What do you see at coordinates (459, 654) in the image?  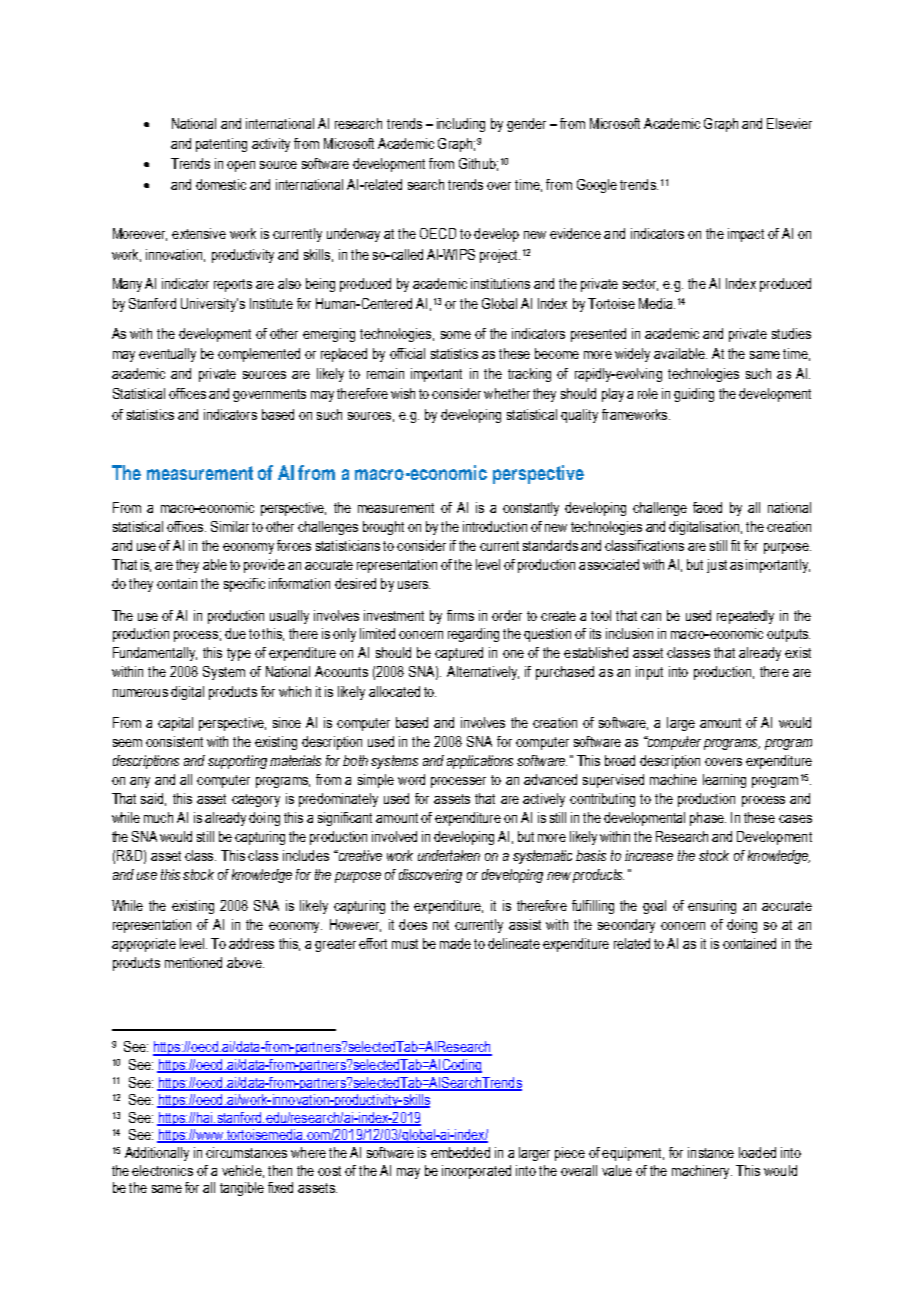 I see `captured` at bounding box center [459, 654].
